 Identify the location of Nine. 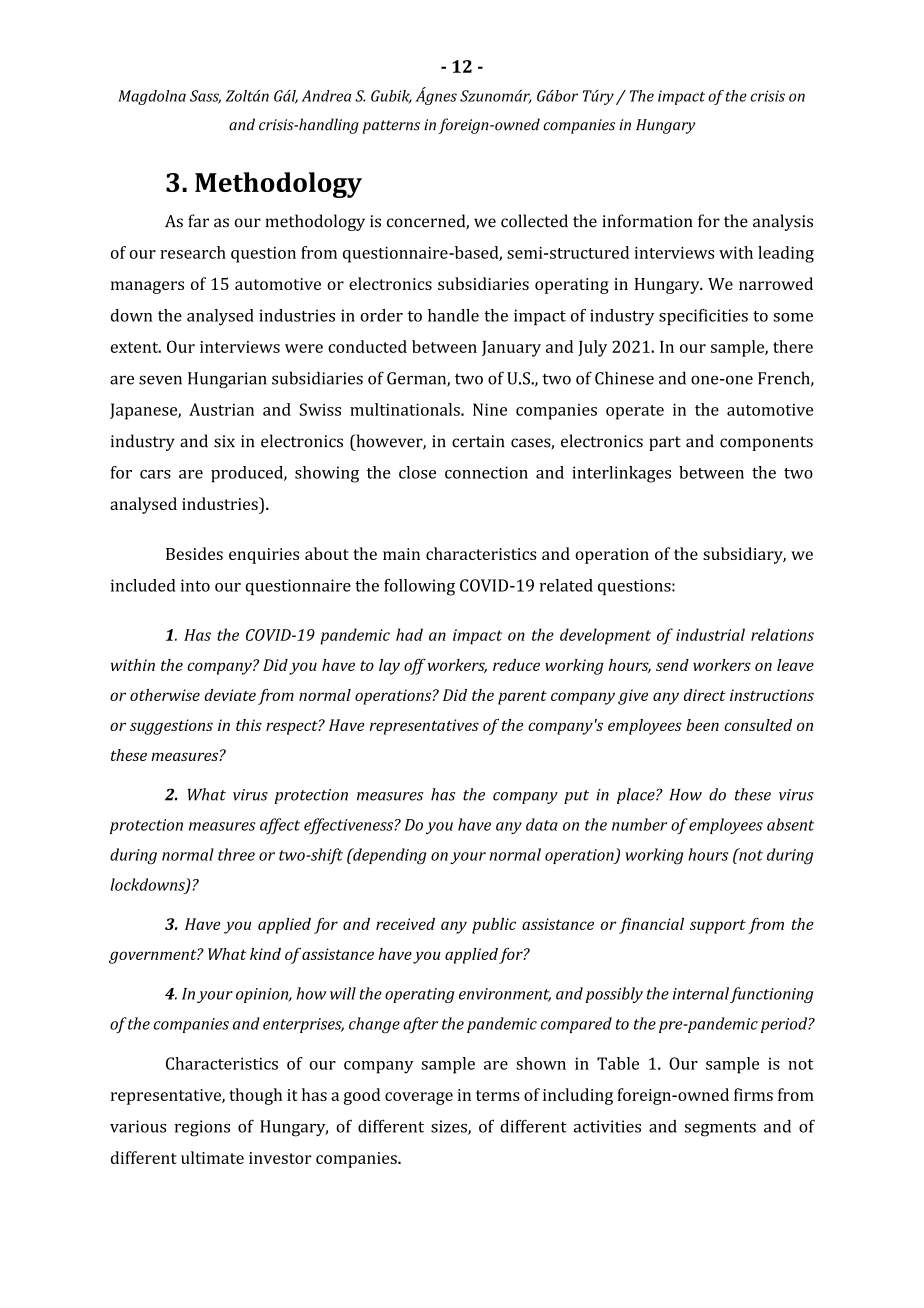
(490, 409).
